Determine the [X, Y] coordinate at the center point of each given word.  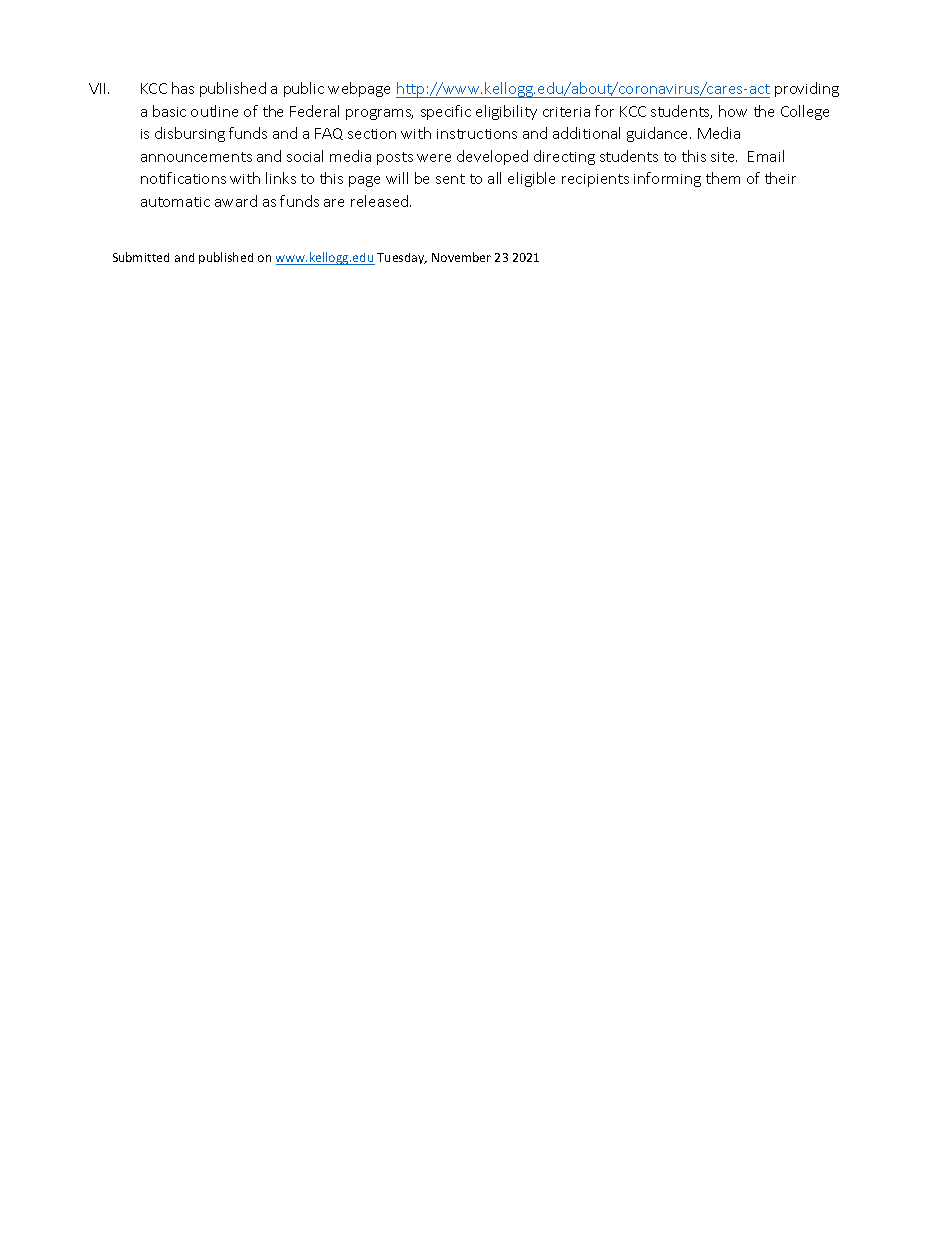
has [183, 88]
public [304, 89]
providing [807, 89]
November [461, 257]
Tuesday [402, 258]
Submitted [141, 257]
